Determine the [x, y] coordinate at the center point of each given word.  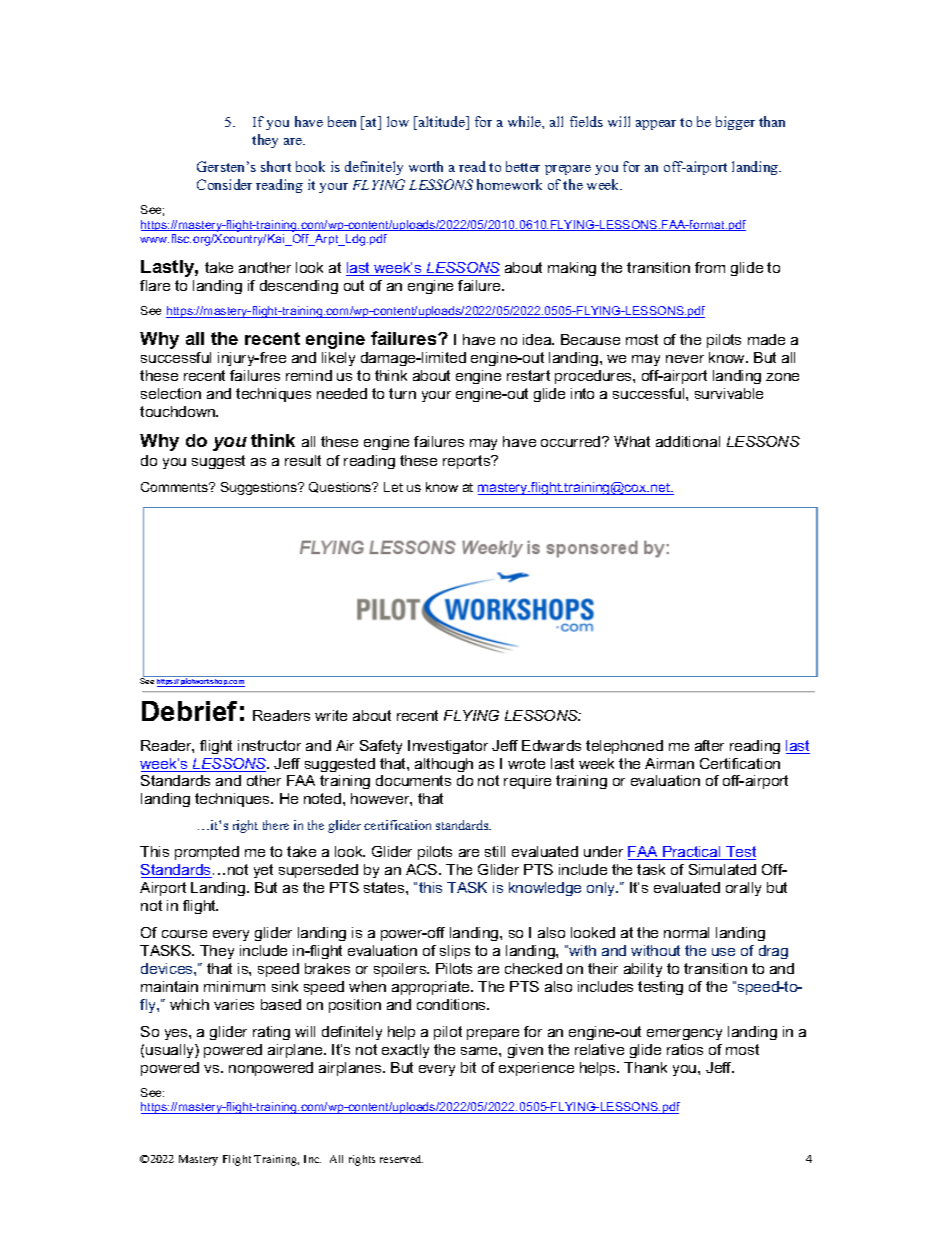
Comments [175, 487]
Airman [669, 763]
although [444, 765]
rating [271, 1033]
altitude [442, 123]
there [276, 825]
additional [688, 441]
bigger [735, 123]
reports [468, 462]
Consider [224, 184]
